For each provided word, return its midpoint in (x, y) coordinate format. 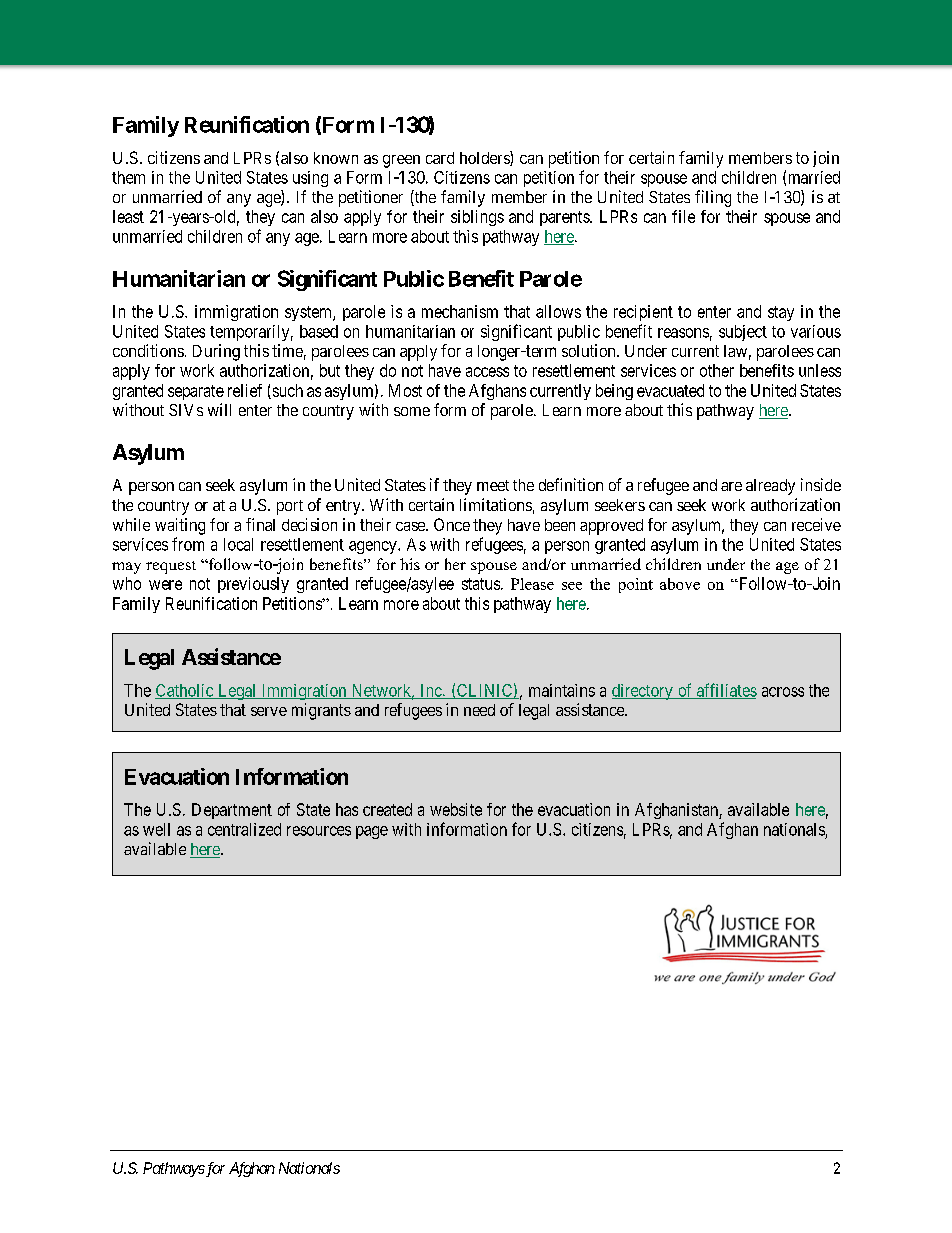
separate (196, 392)
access (487, 372)
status (481, 584)
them (128, 177)
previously (253, 585)
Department (232, 811)
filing (713, 198)
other (717, 370)
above (680, 584)
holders (485, 158)
